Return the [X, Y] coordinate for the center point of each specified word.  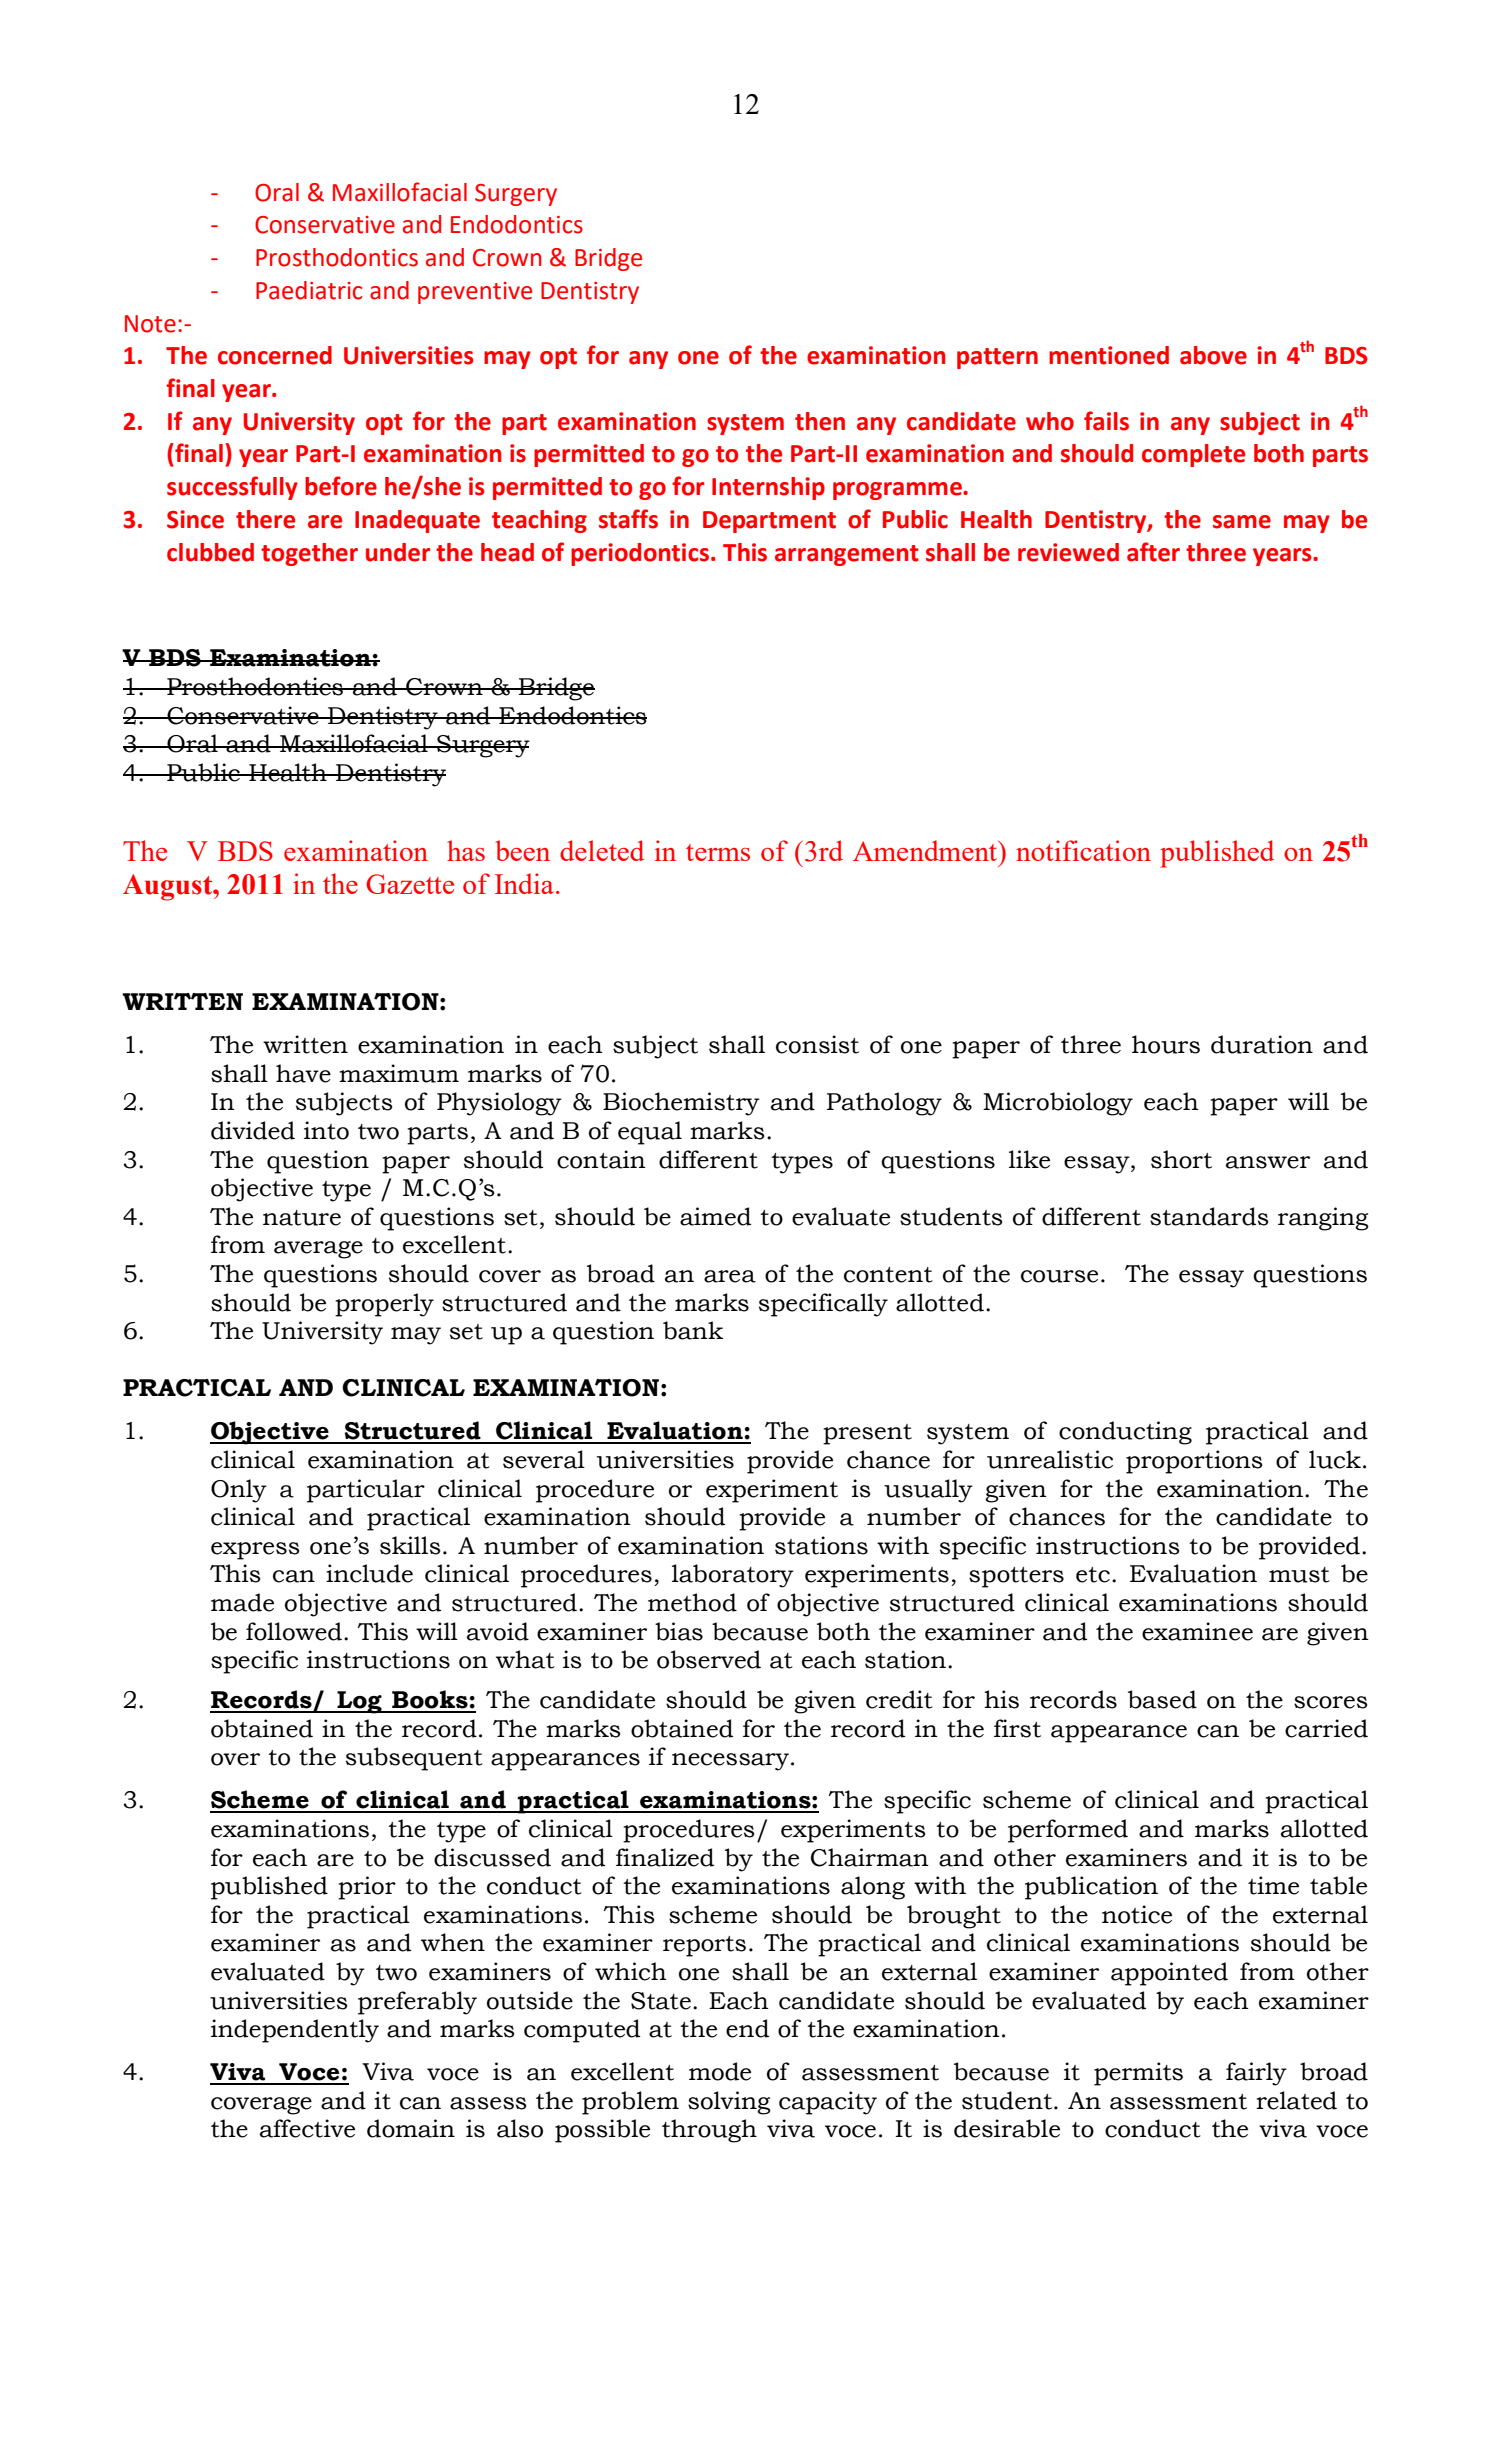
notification [1083, 850]
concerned [275, 355]
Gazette [410, 884]
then [820, 421]
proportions [1194, 1462]
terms [718, 852]
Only [239, 1491]
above [1213, 355]
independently [295, 2031]
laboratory [733, 1576]
